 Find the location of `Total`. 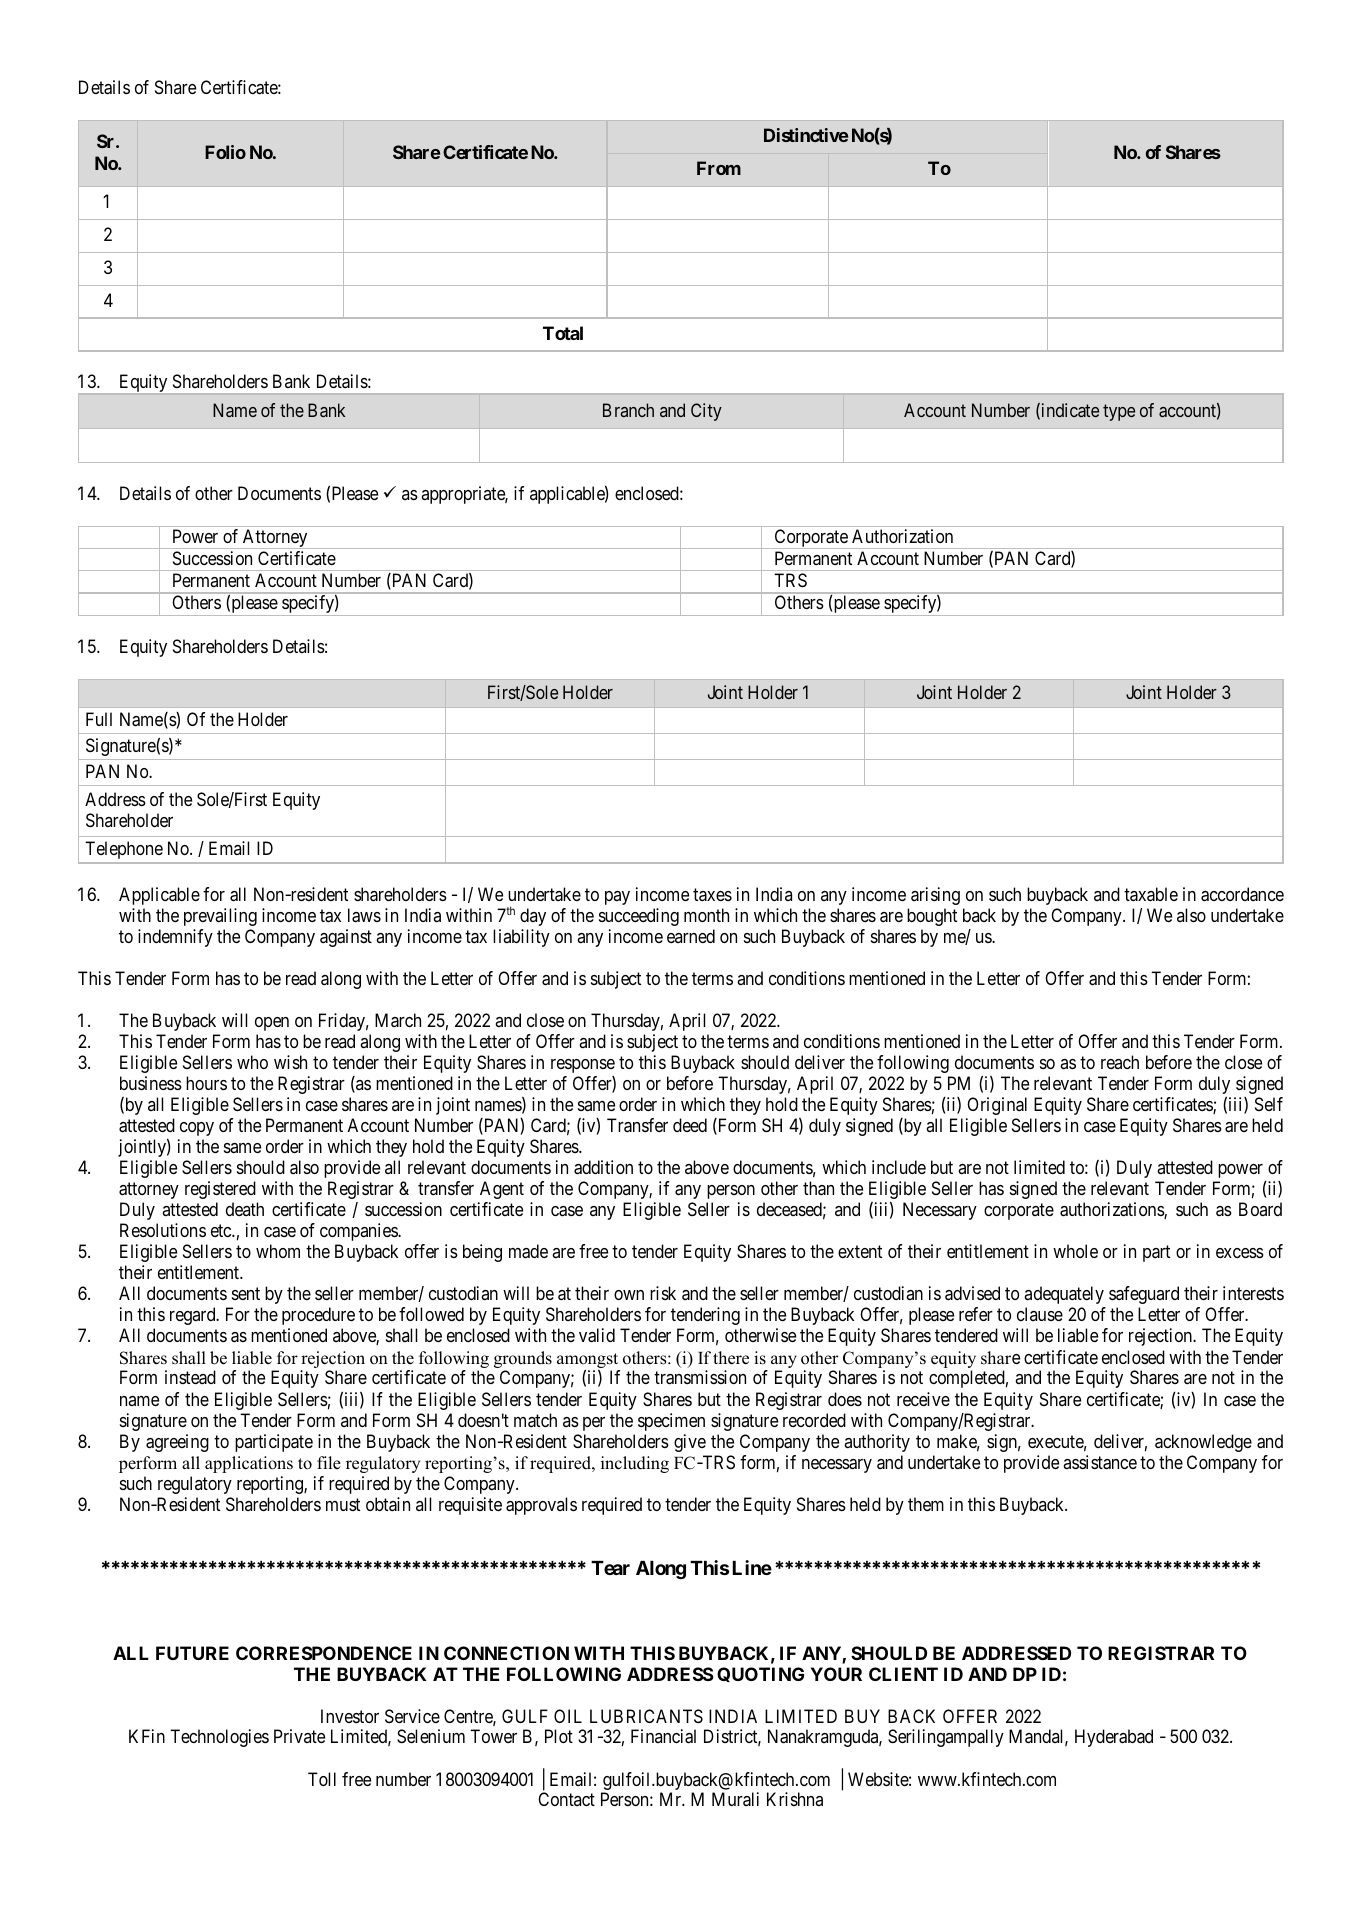

Total is located at coordinates (563, 333).
